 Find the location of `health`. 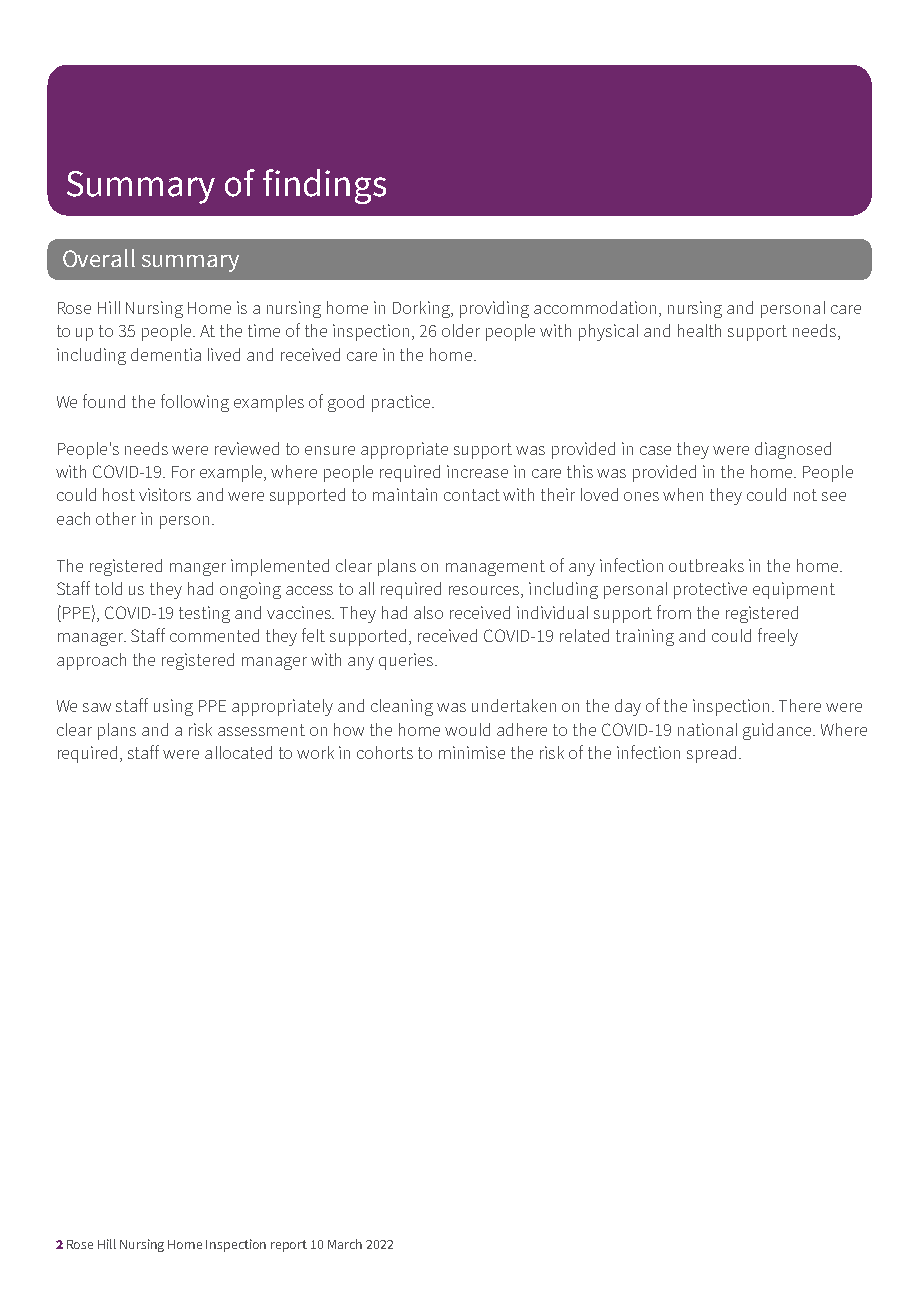

health is located at coordinates (699, 330).
